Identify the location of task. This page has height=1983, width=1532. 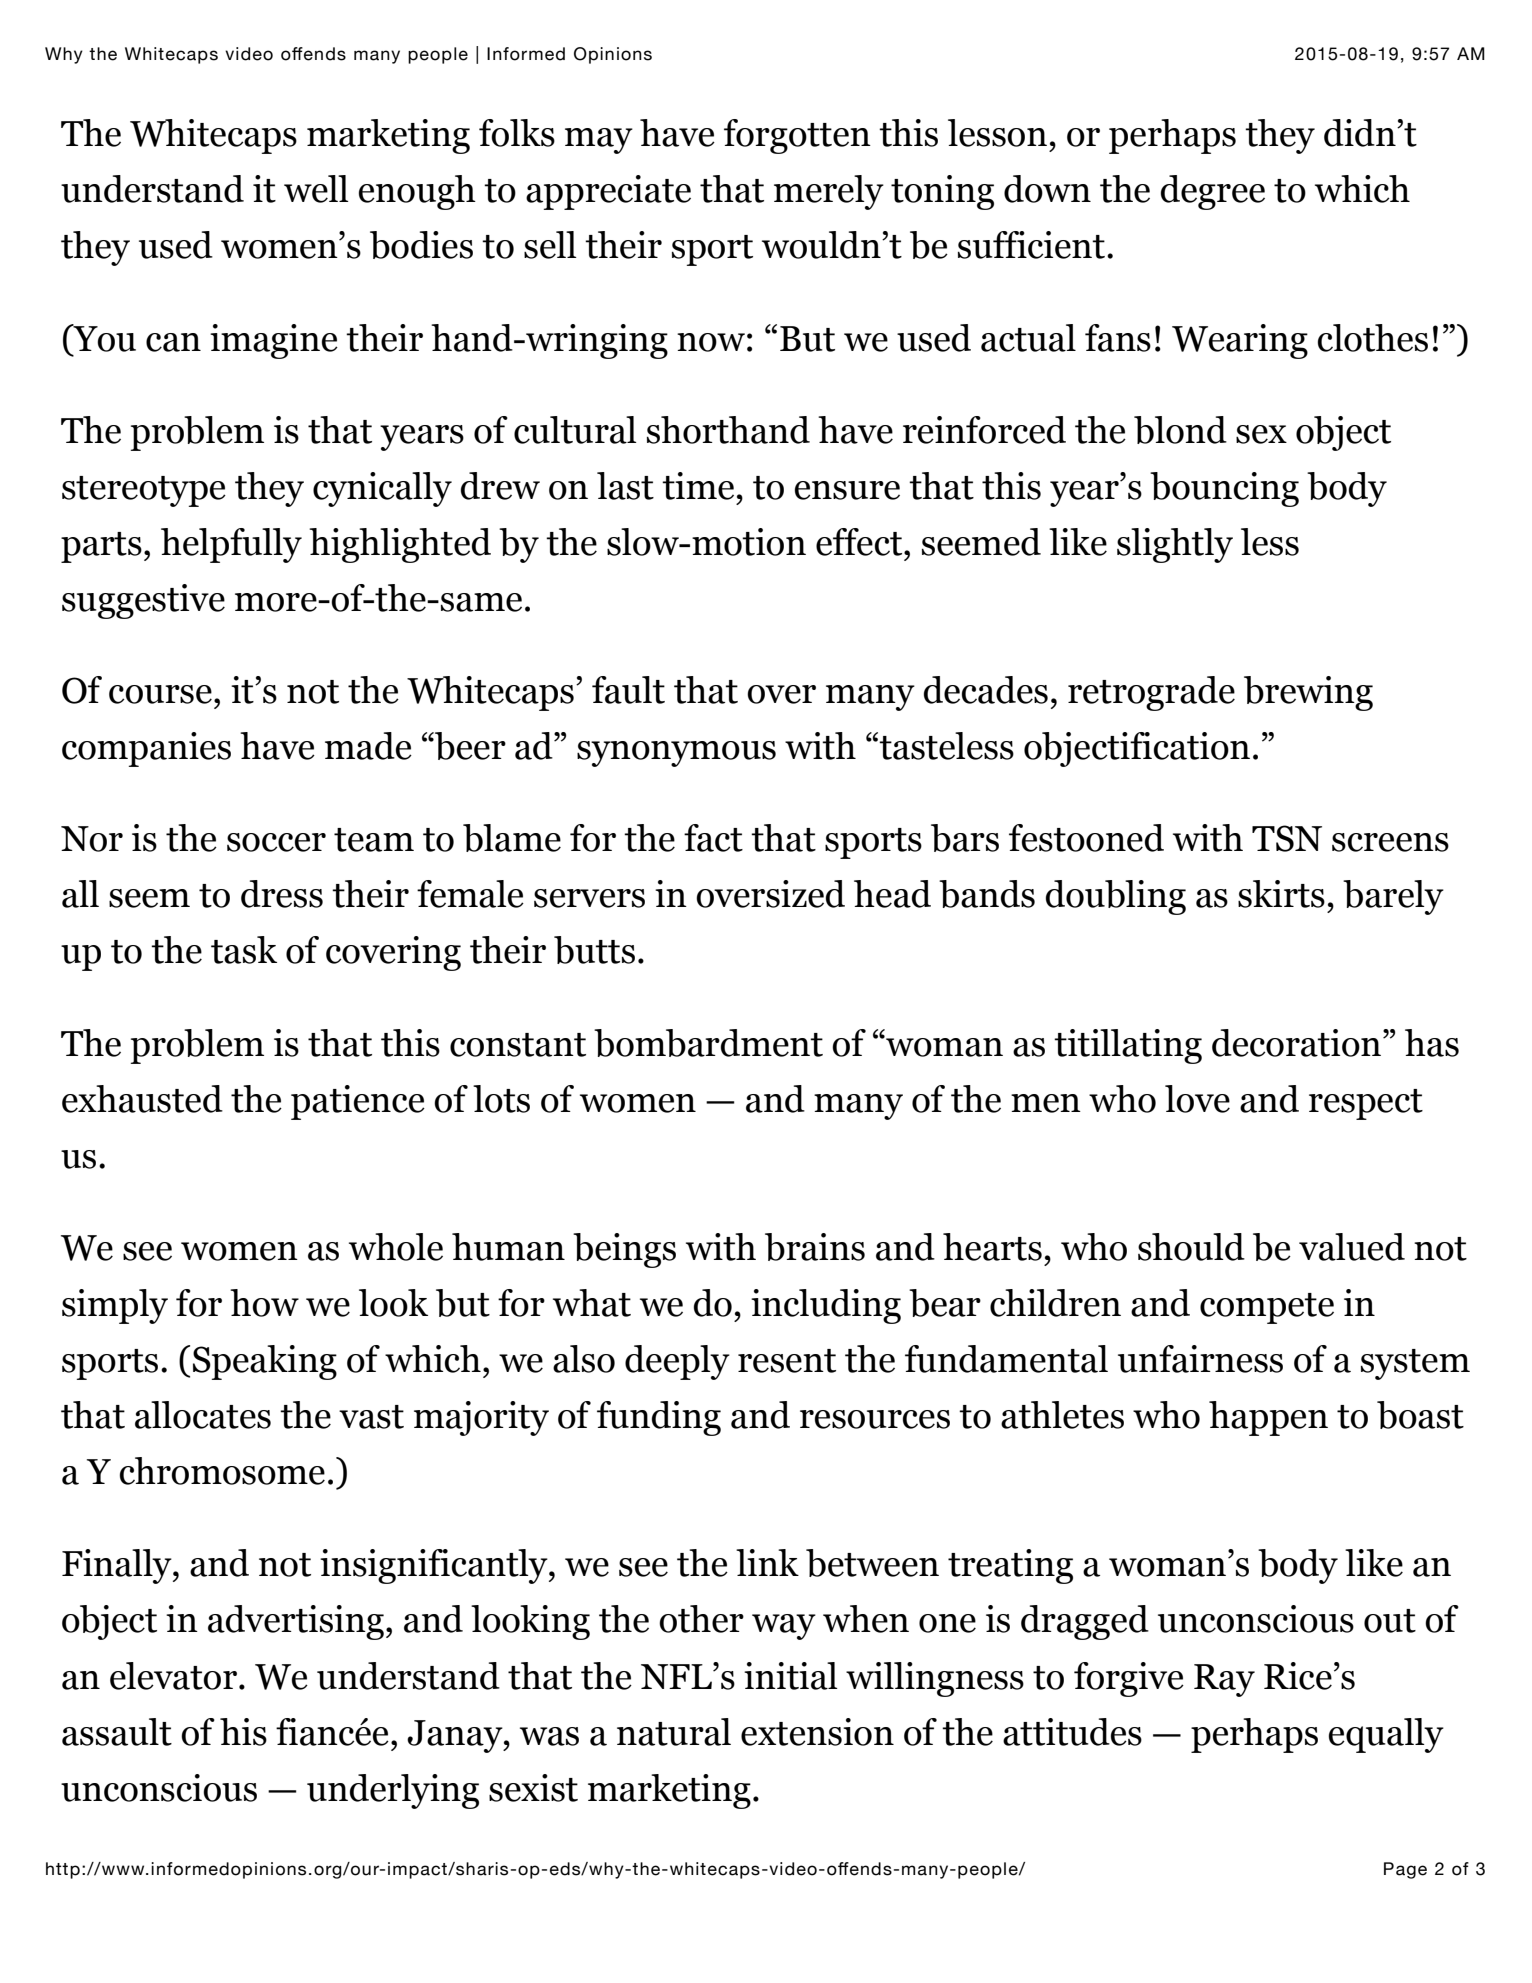
(244, 950).
